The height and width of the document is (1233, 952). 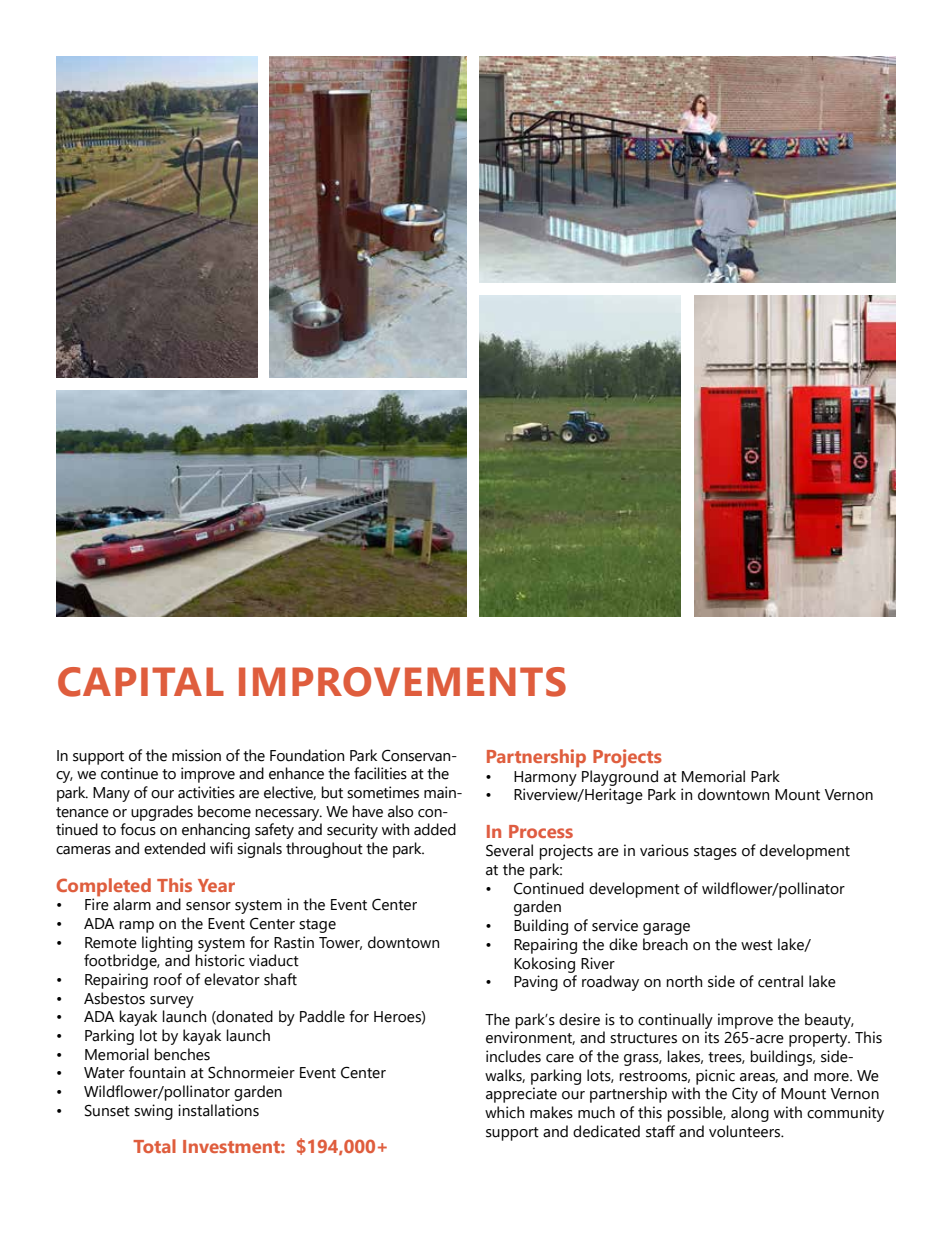 What do you see at coordinates (154, 1146) in the document?
I see `Total` at bounding box center [154, 1146].
